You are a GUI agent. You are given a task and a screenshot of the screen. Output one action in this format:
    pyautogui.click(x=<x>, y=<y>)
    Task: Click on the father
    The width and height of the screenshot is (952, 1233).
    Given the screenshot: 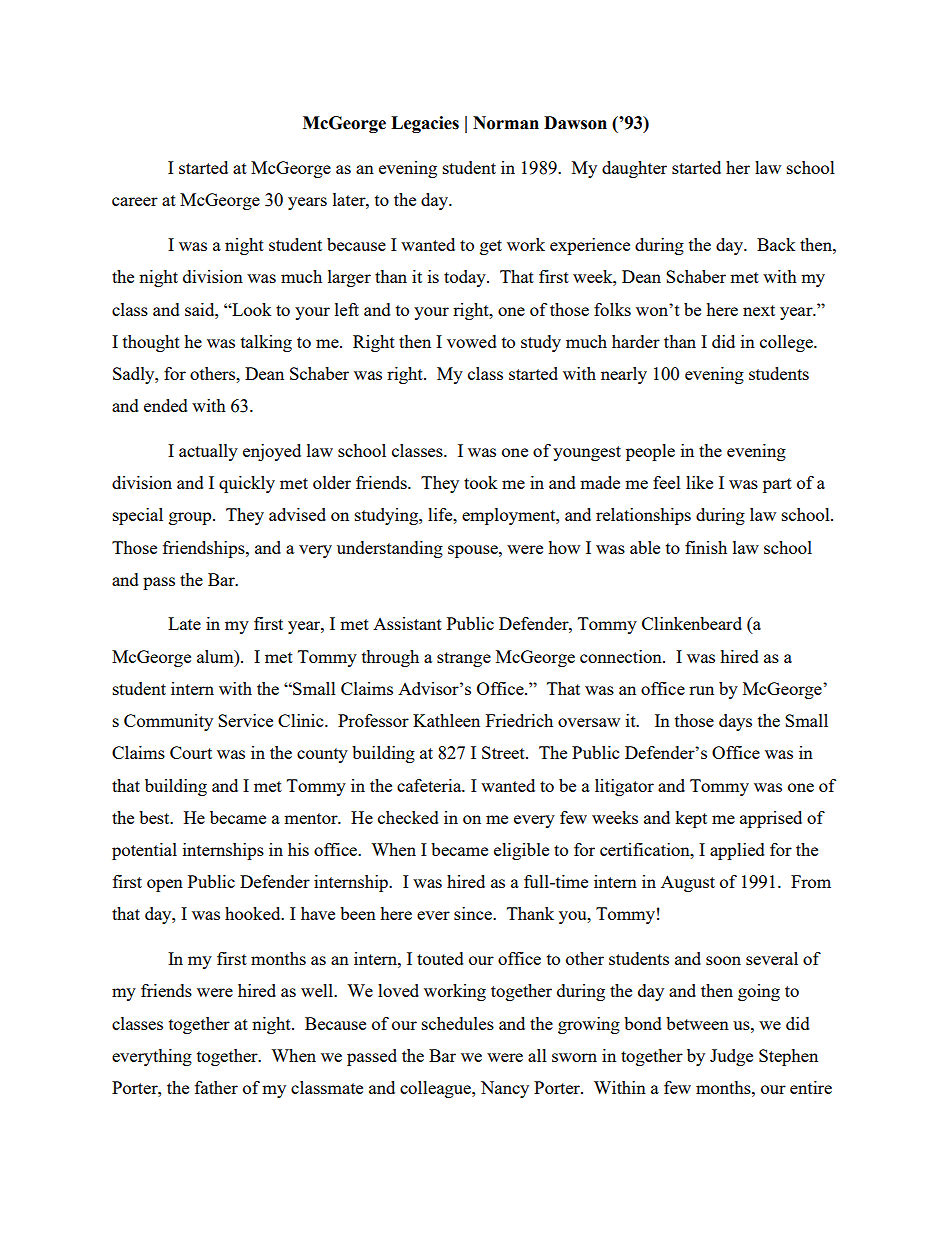 What is the action you would take?
    pyautogui.click(x=216, y=1087)
